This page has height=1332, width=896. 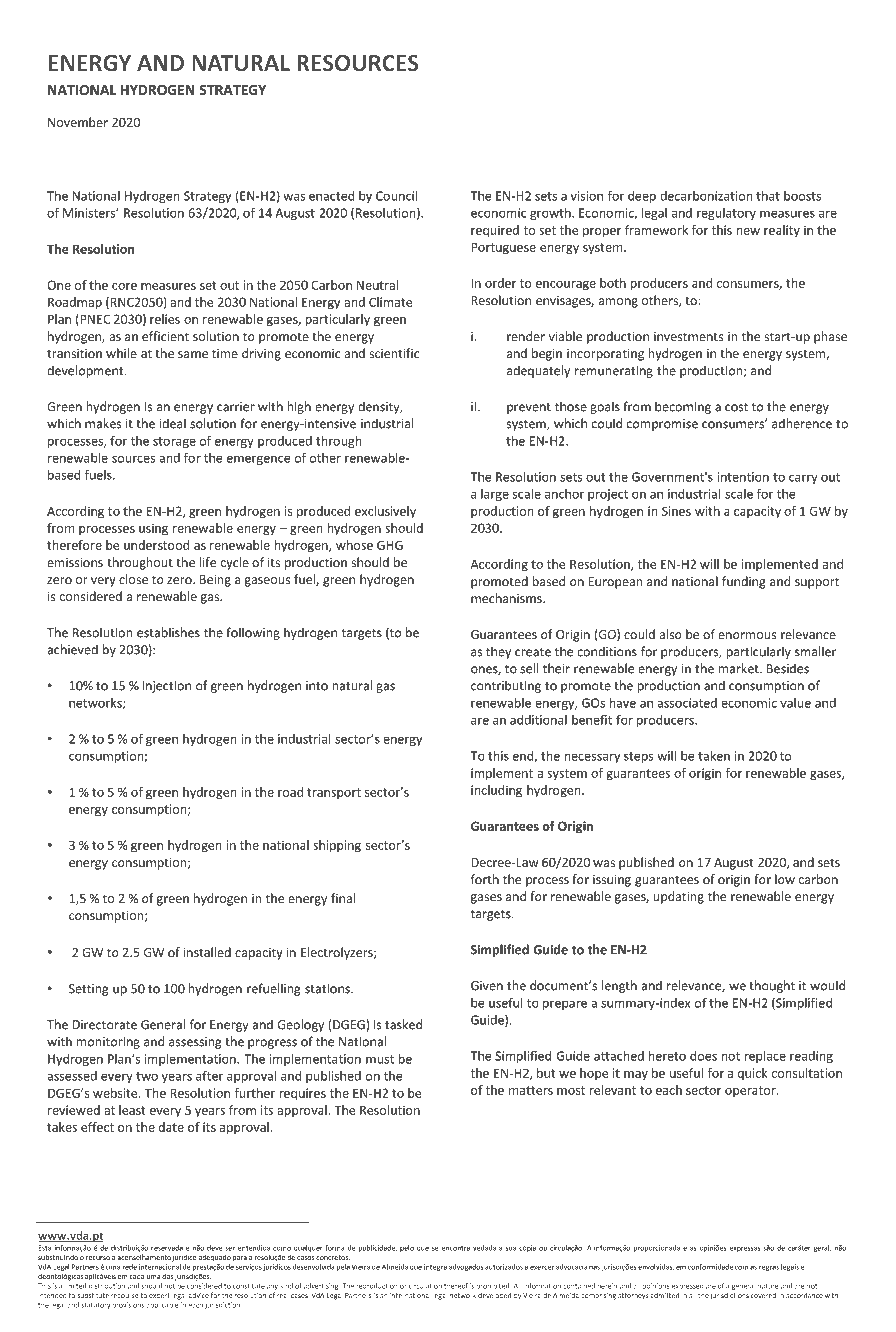 What do you see at coordinates (207, 952) in the page?
I see `installed` at bounding box center [207, 952].
